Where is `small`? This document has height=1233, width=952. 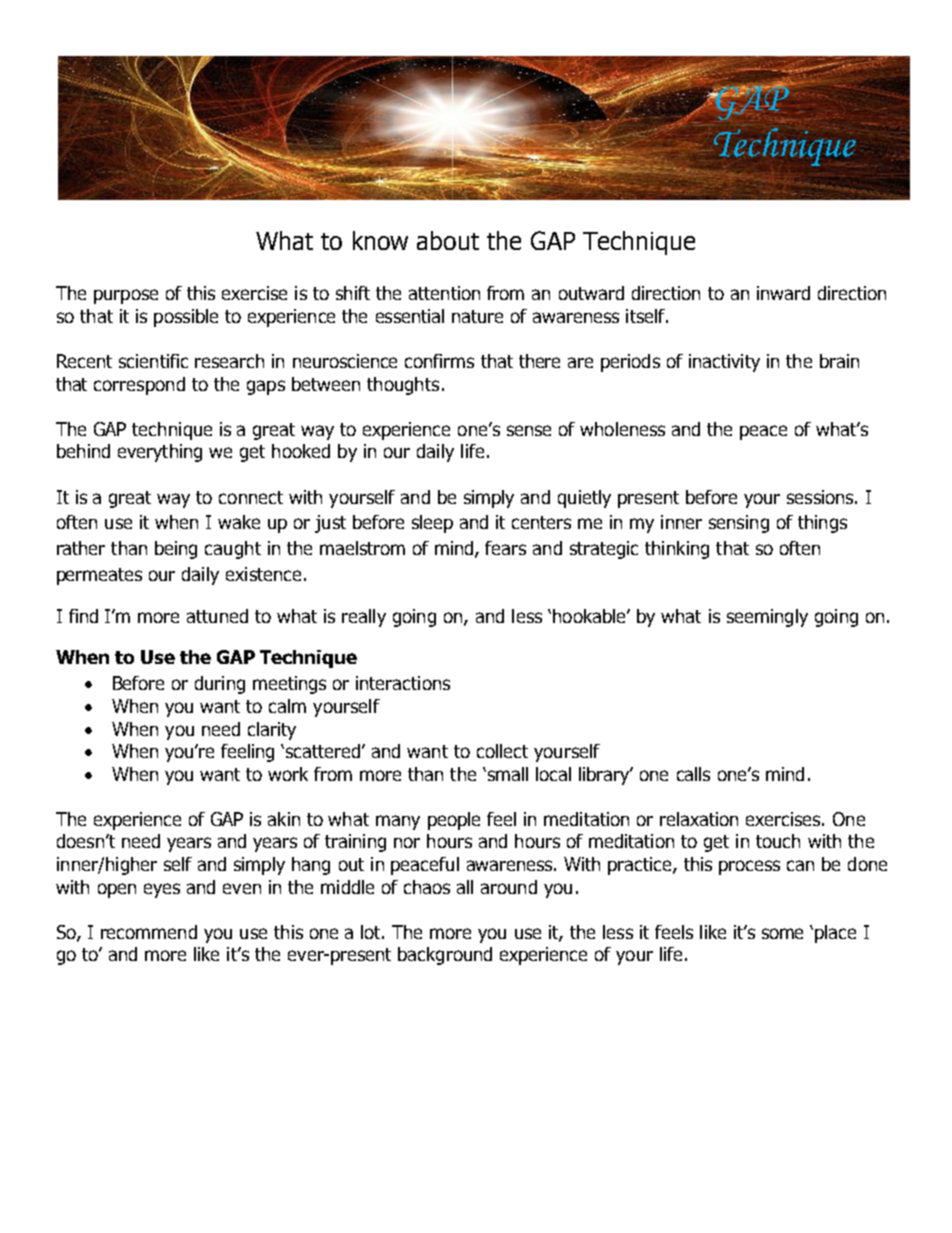 small is located at coordinates (506, 774).
